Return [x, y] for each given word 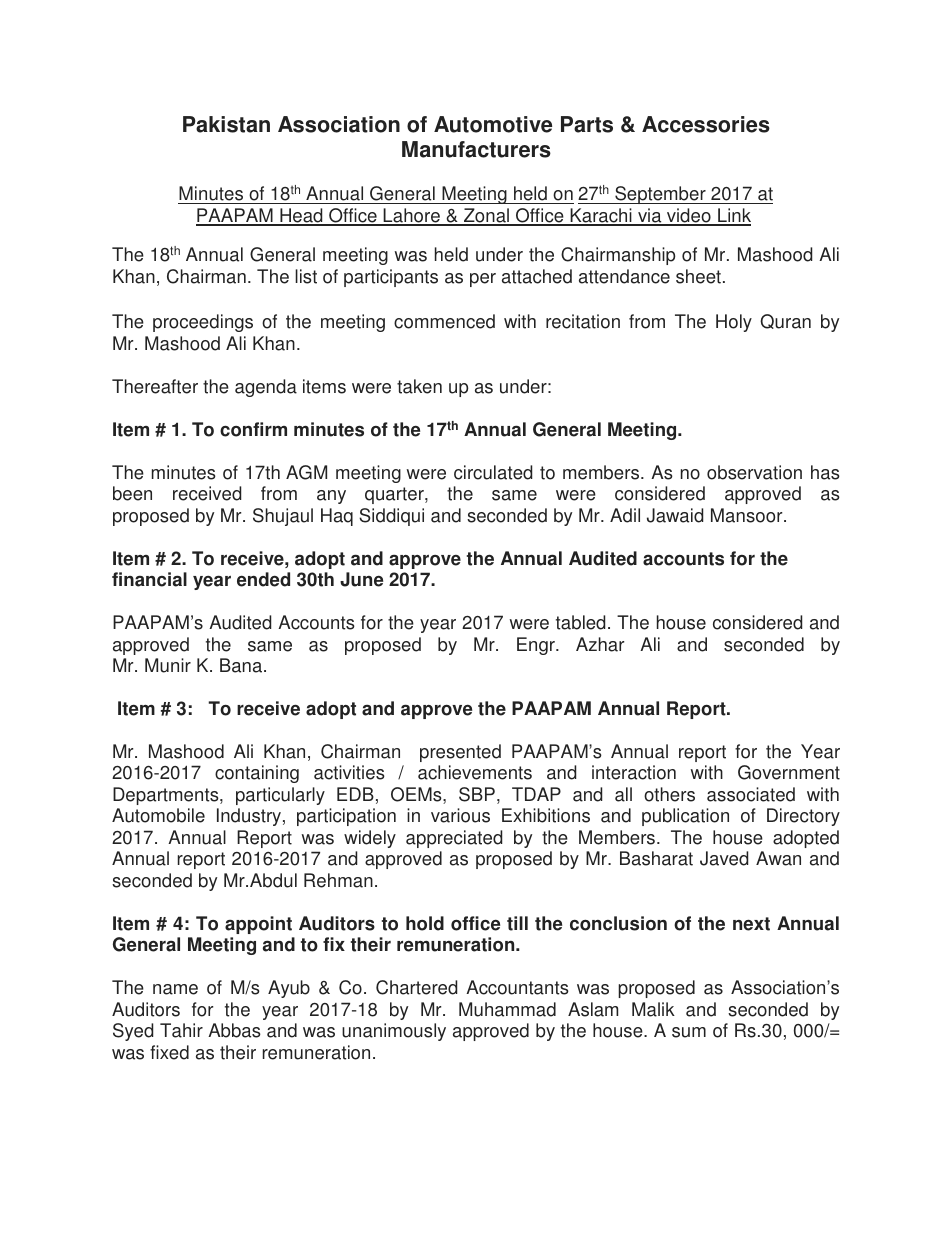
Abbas [234, 1030]
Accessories [706, 124]
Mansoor [748, 515]
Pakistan [226, 124]
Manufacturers [476, 149]
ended [263, 579]
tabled [580, 622]
